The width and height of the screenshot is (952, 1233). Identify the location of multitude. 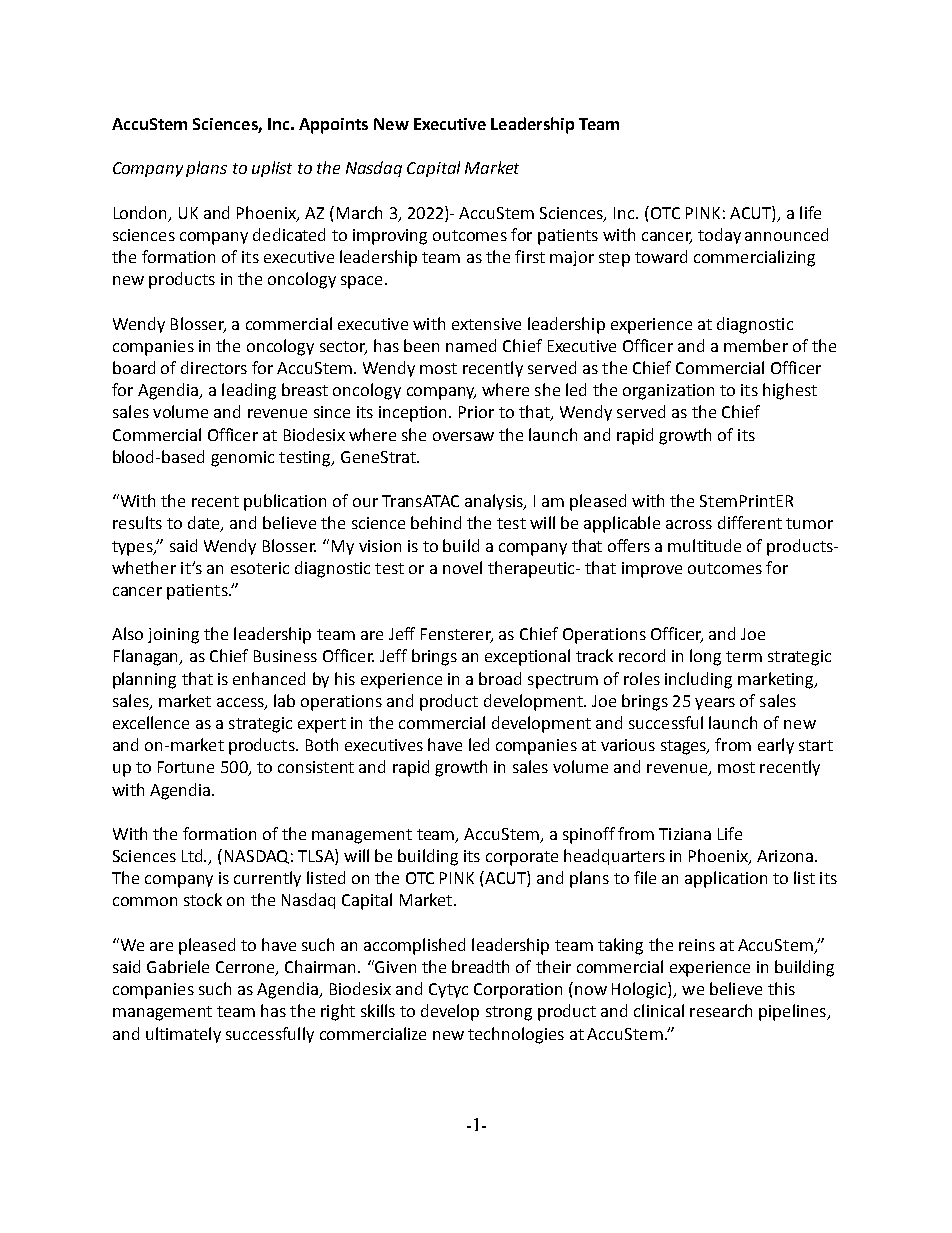
(704, 545).
